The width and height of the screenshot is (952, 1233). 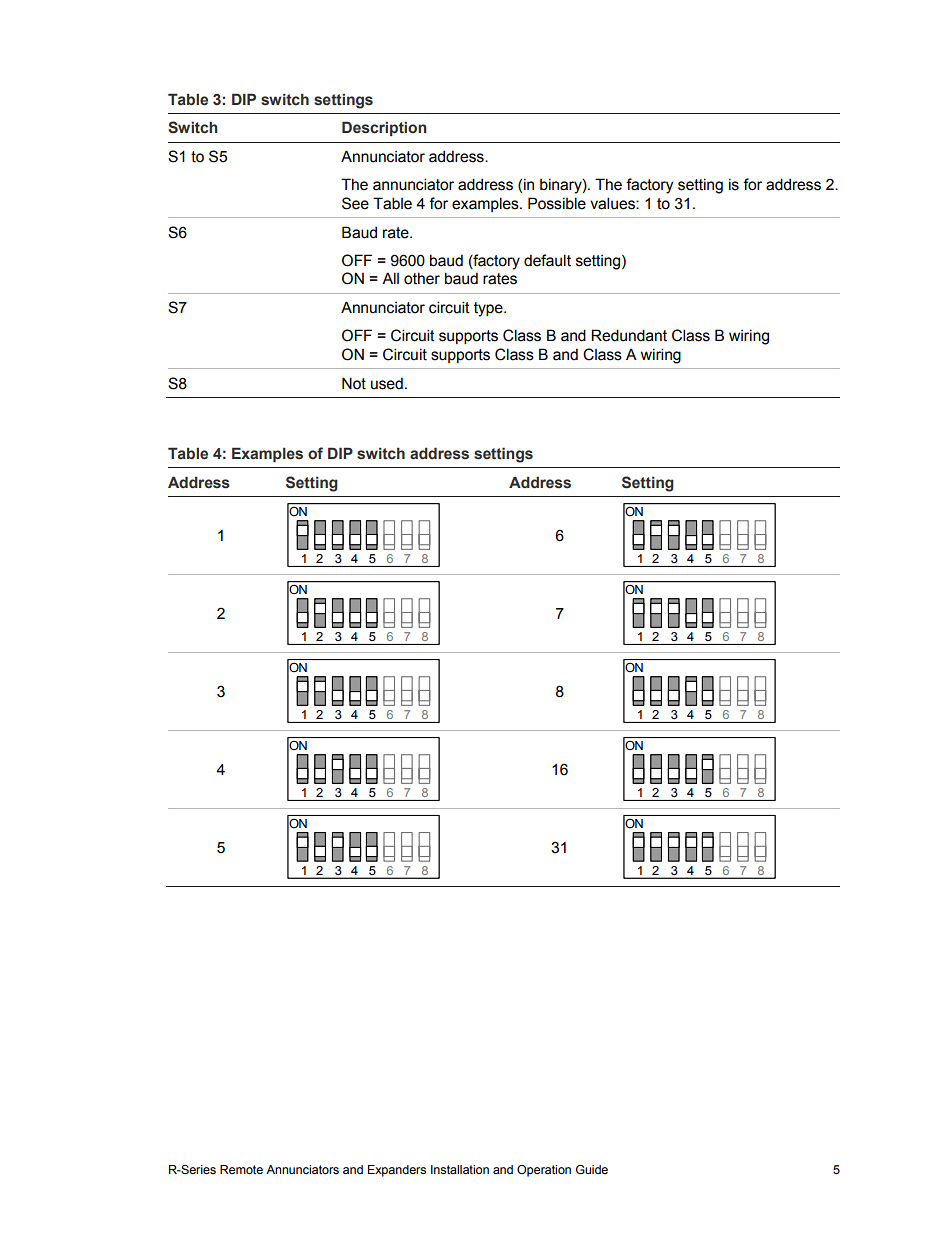 I want to click on Possible, so click(x=557, y=203).
